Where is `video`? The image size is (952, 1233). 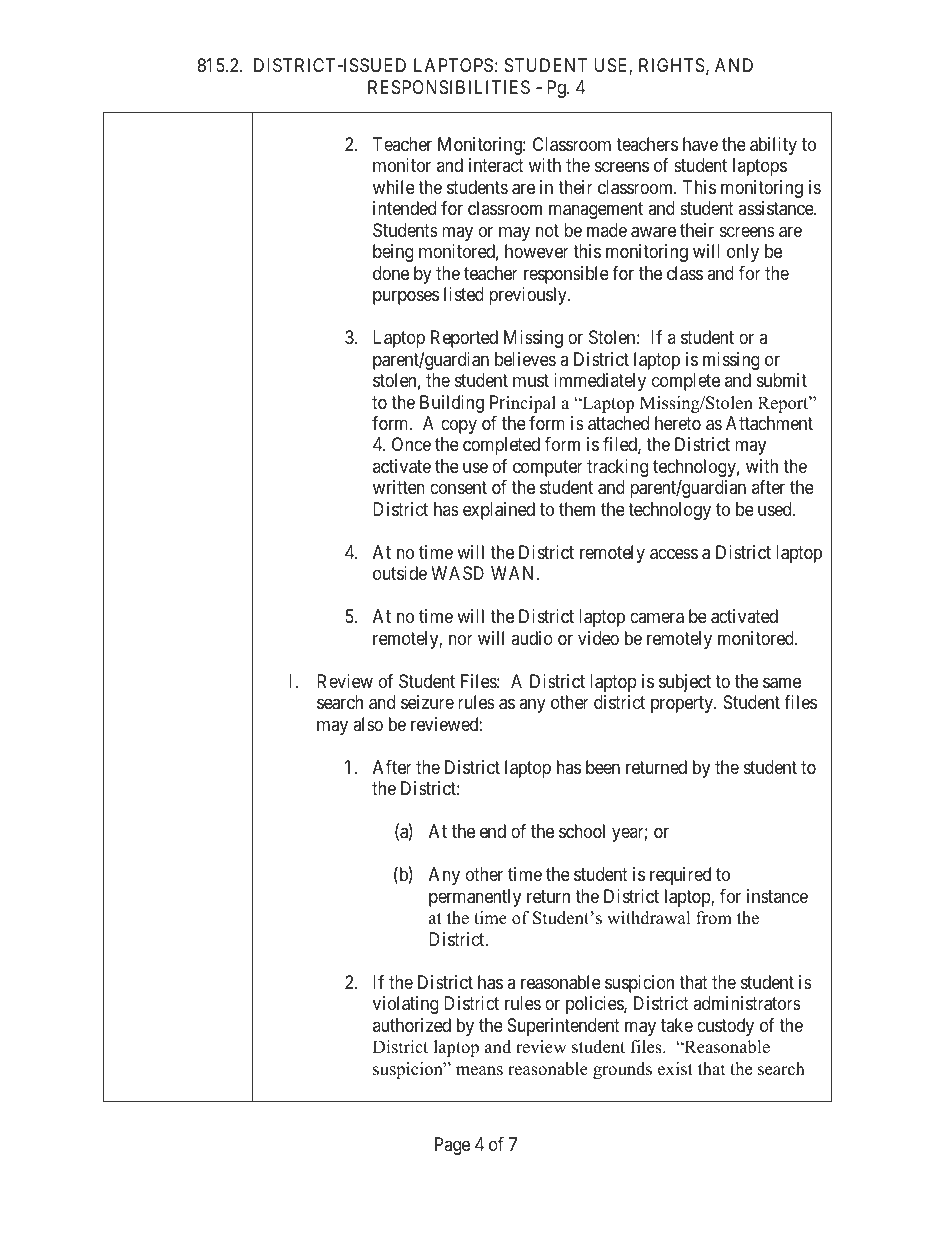
video is located at coordinates (598, 638).
